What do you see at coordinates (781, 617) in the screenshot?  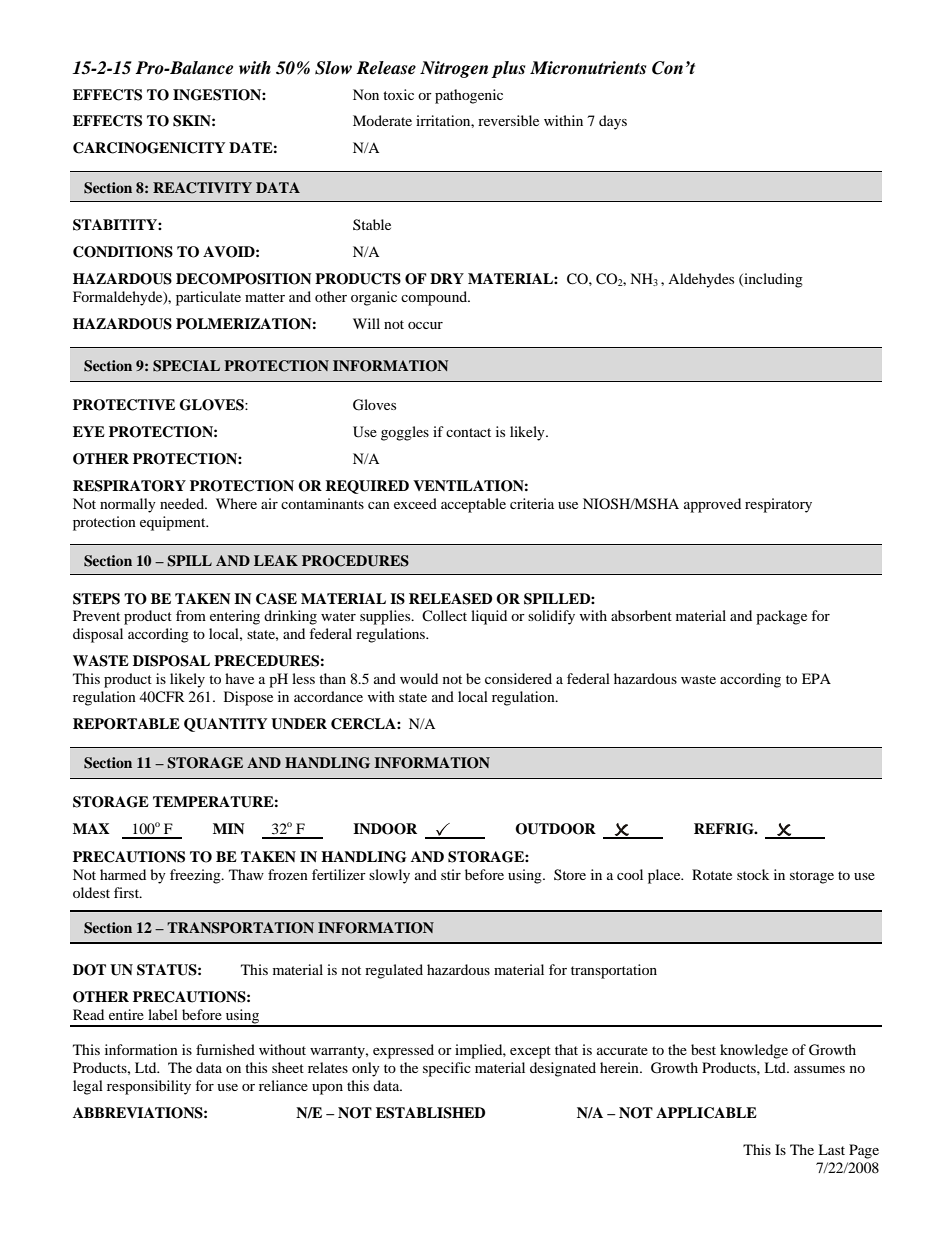 I see `package` at bounding box center [781, 617].
